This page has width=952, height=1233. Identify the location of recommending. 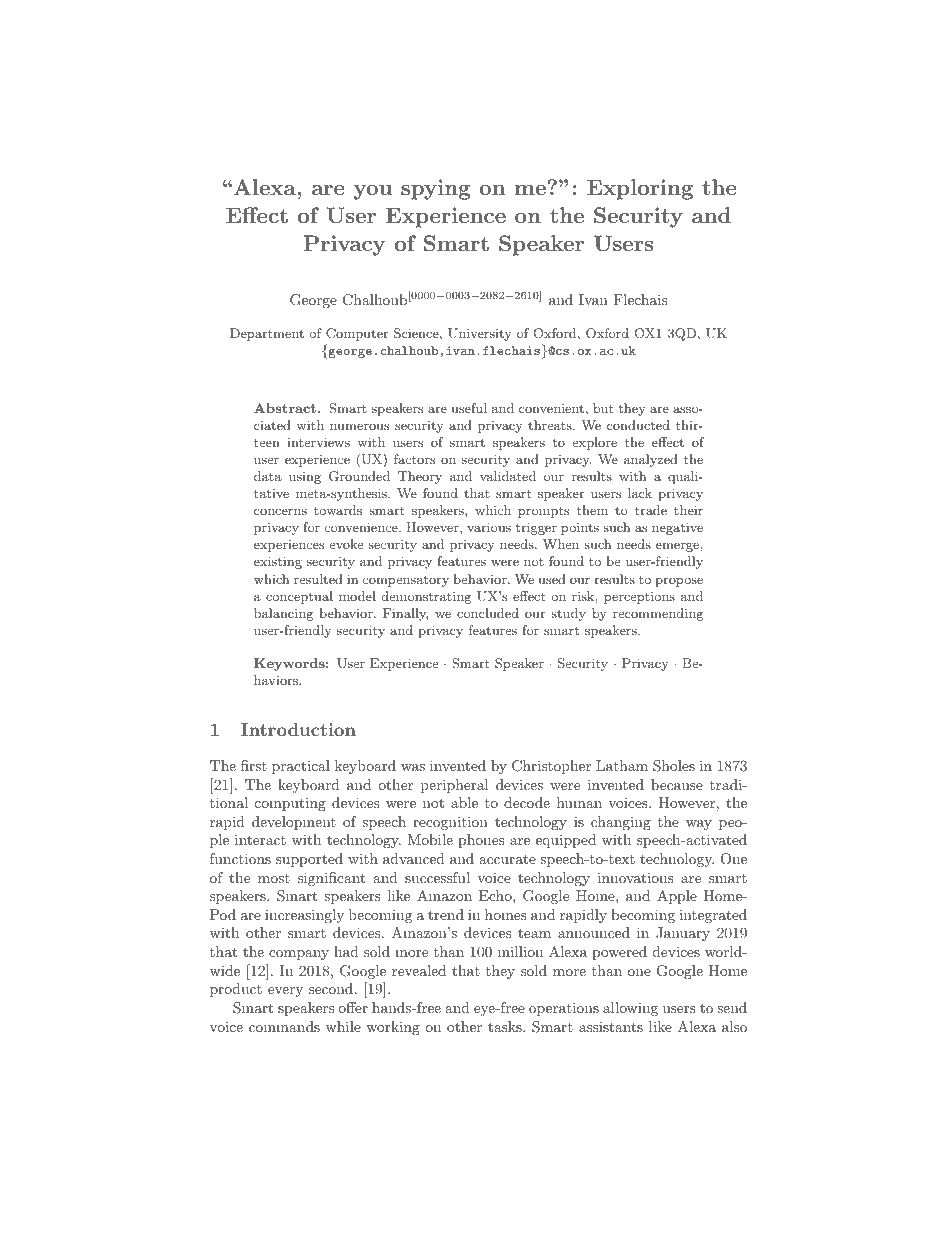
(658, 614).
